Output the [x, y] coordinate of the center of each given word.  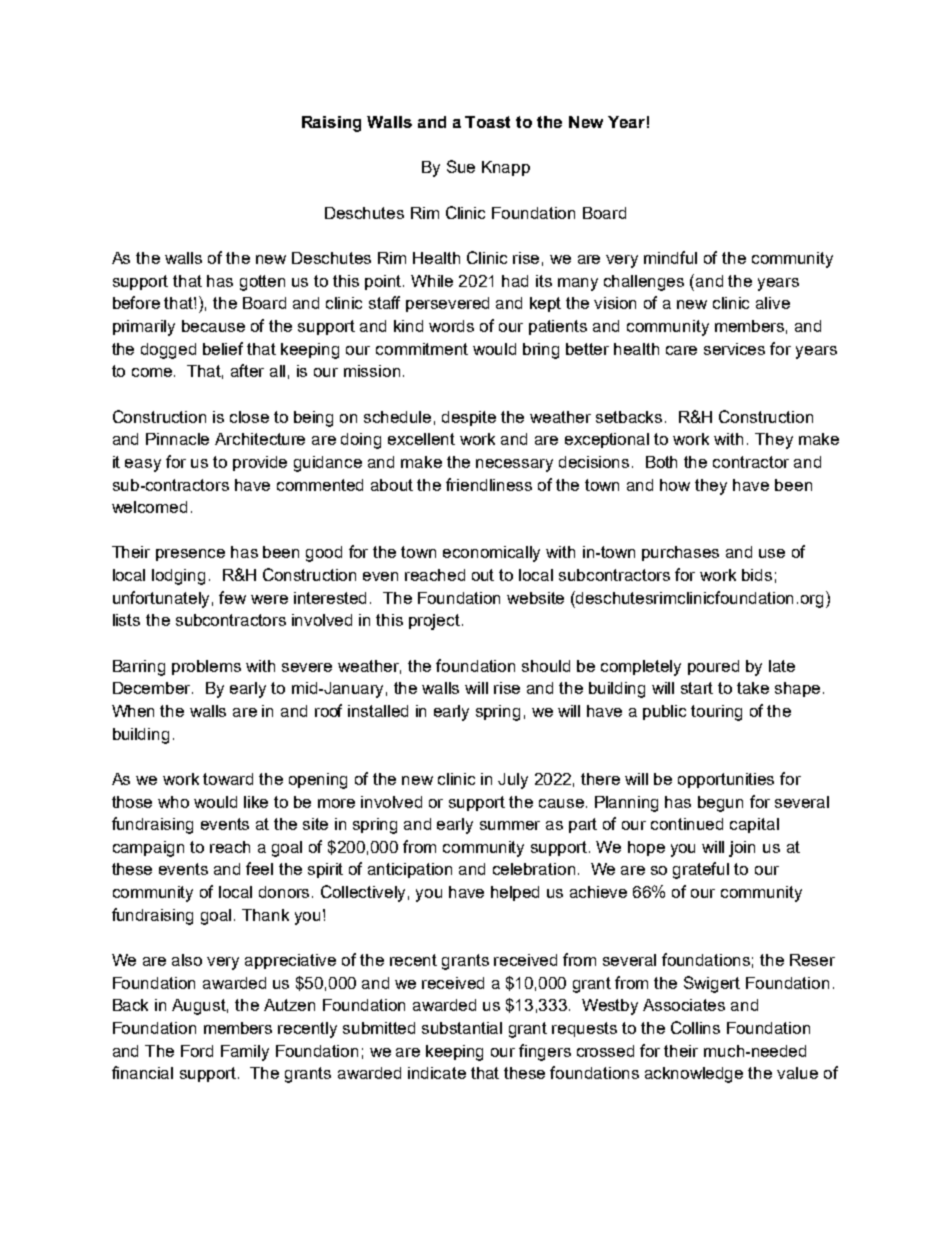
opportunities [726, 780]
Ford [197, 1051]
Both [661, 462]
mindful [670, 257]
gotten [262, 283]
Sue [461, 166]
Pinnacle [177, 439]
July [513, 781]
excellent [421, 439]
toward [228, 779]
